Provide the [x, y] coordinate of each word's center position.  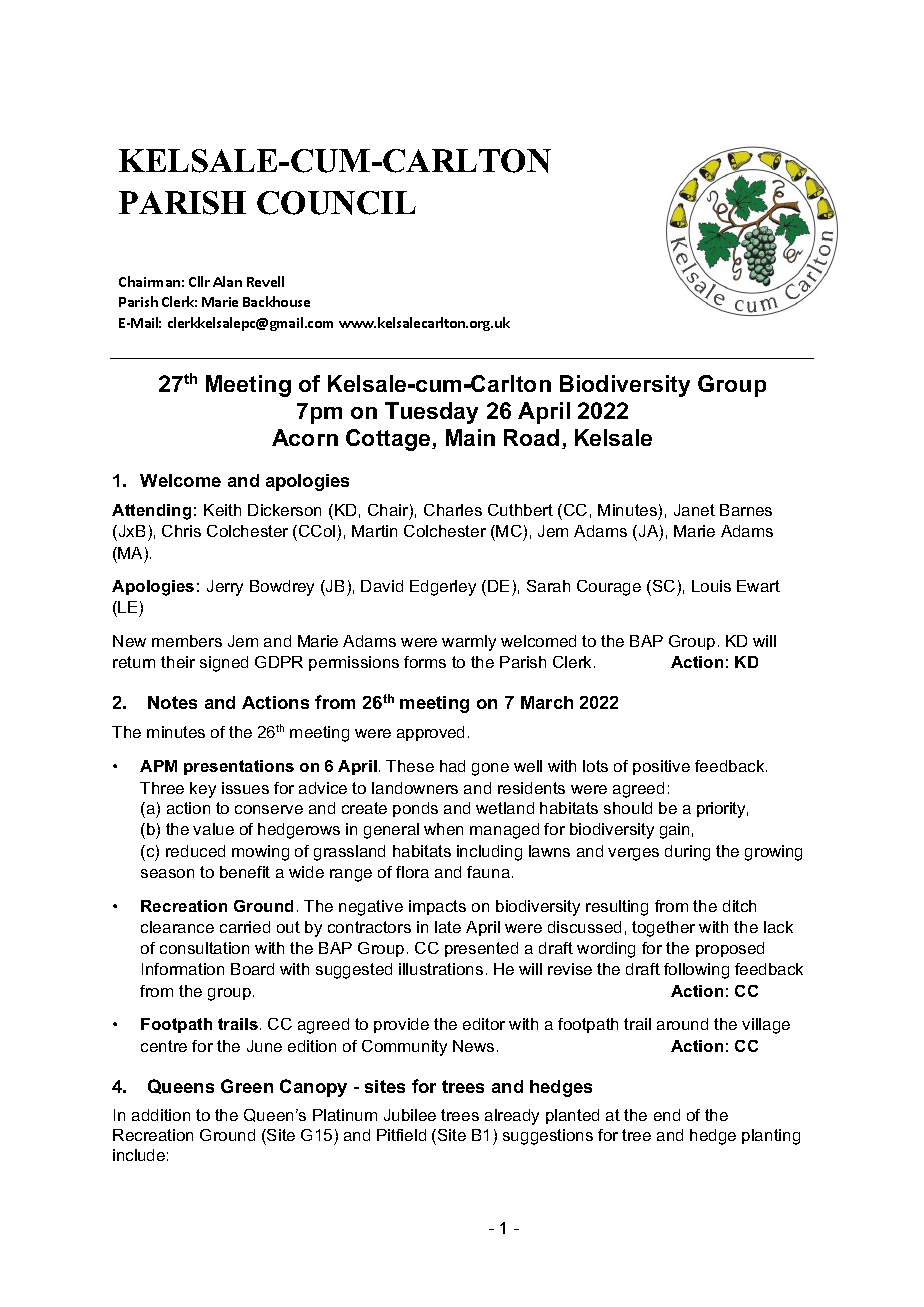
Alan [227, 281]
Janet [694, 510]
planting [771, 1137]
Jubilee [410, 1115]
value [213, 829]
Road [531, 437]
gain [674, 831]
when [443, 829]
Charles [453, 510]
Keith [222, 510]
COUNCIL [336, 203]
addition [161, 1115]
